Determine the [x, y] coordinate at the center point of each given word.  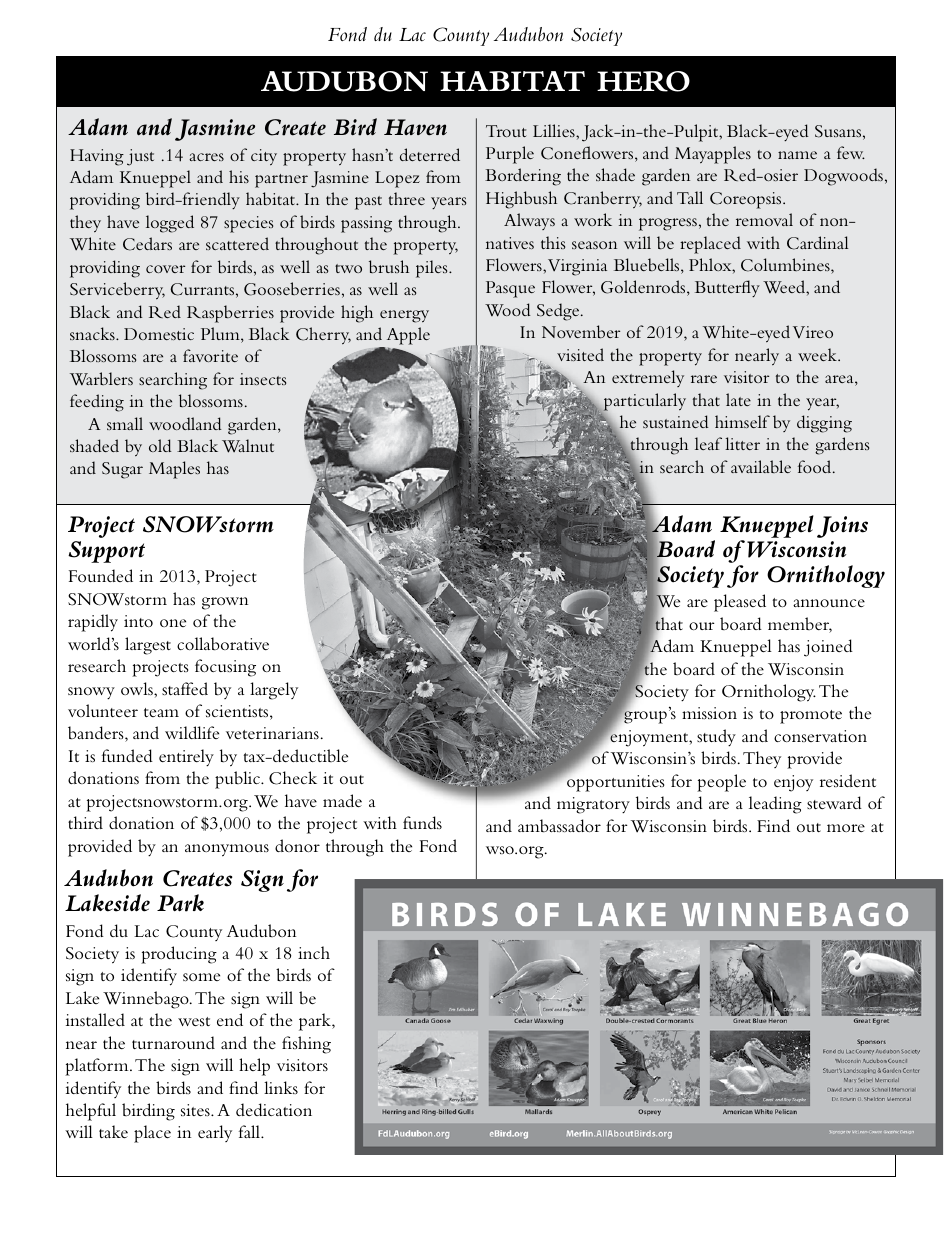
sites [196, 1110]
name [797, 155]
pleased [740, 603]
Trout [506, 131]
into [138, 621]
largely [274, 691]
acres [206, 157]
